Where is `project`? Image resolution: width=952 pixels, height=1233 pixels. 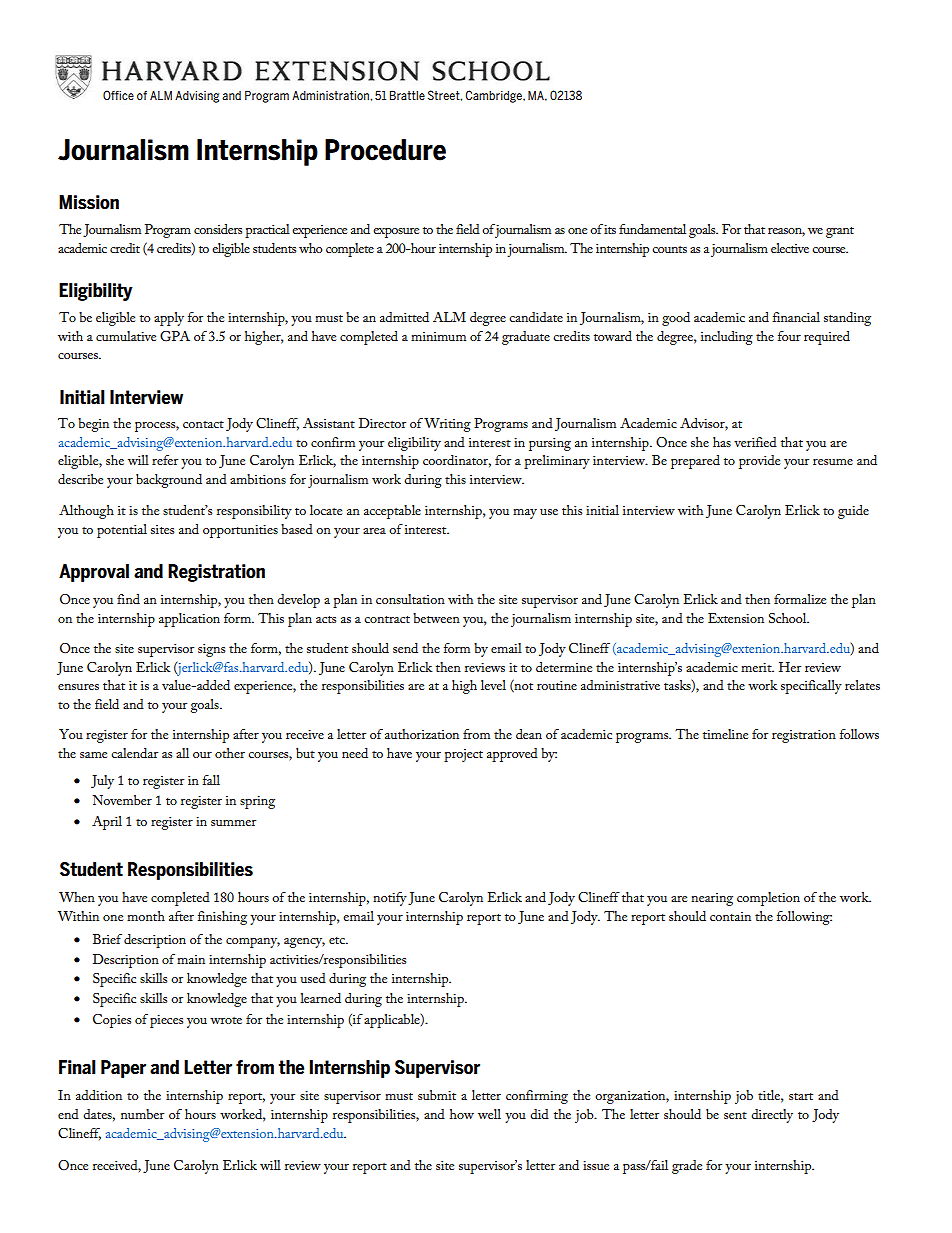 project is located at coordinates (463, 755).
